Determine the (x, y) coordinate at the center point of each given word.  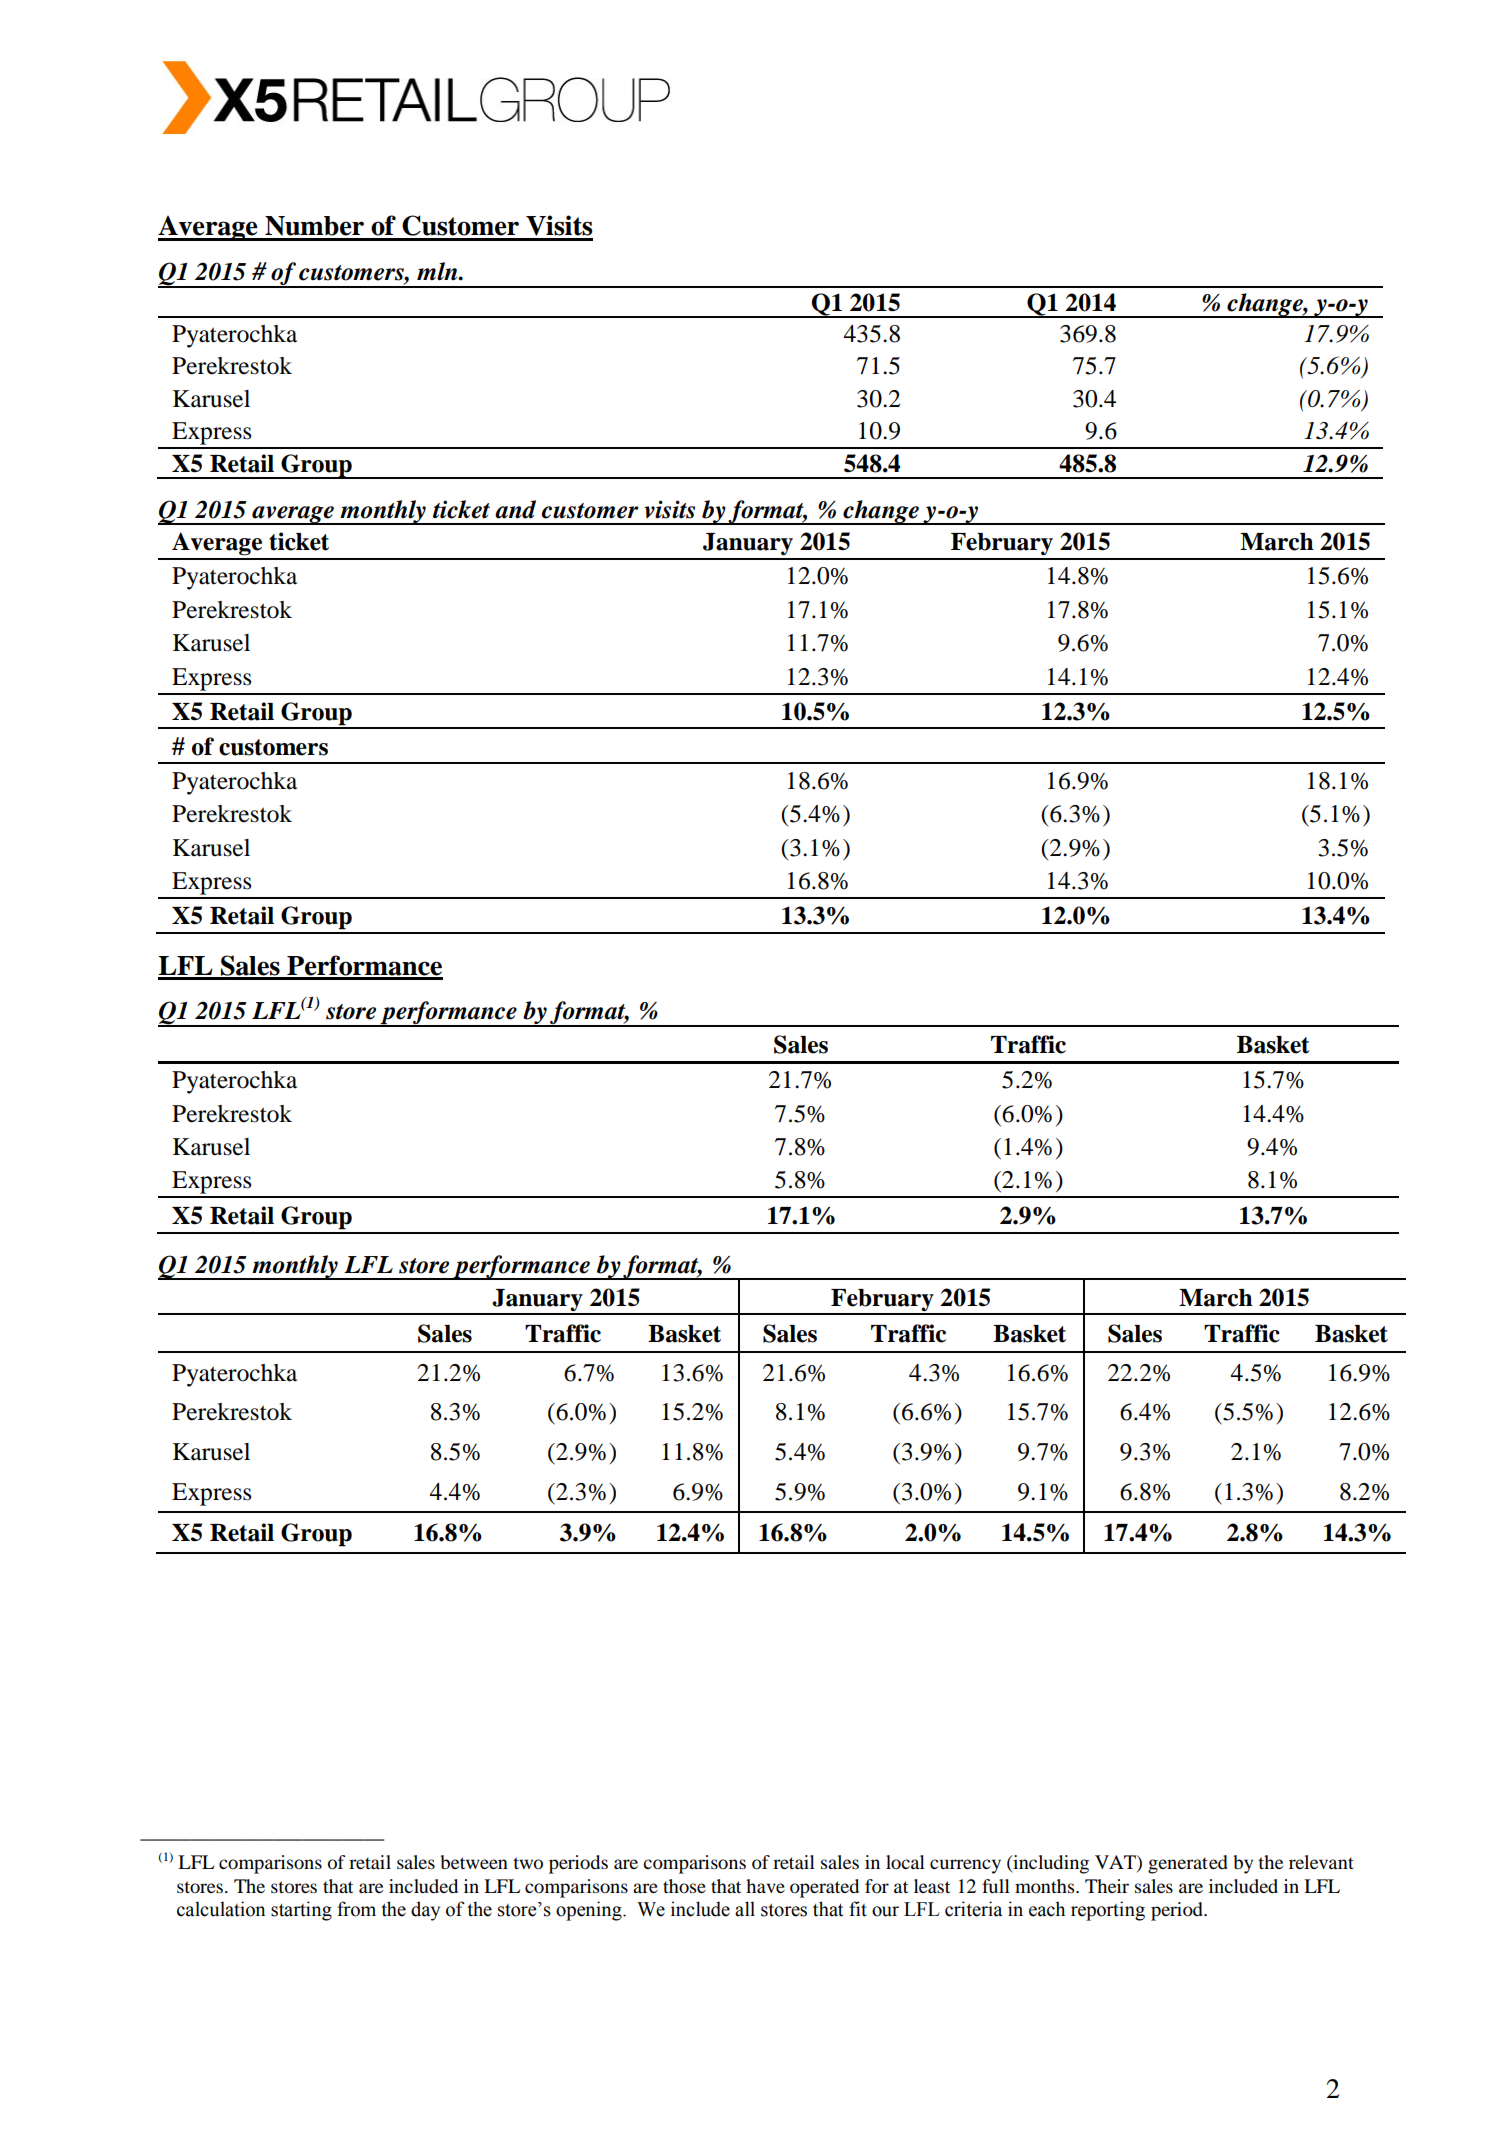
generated (1188, 1864)
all (745, 1909)
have (765, 1886)
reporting (1108, 1911)
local (905, 1862)
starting (301, 1911)
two (528, 1863)
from (356, 1909)
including (1050, 1864)
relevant (1321, 1862)
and (515, 509)
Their (1107, 1886)
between (474, 1862)
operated (824, 1888)
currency (965, 1866)
